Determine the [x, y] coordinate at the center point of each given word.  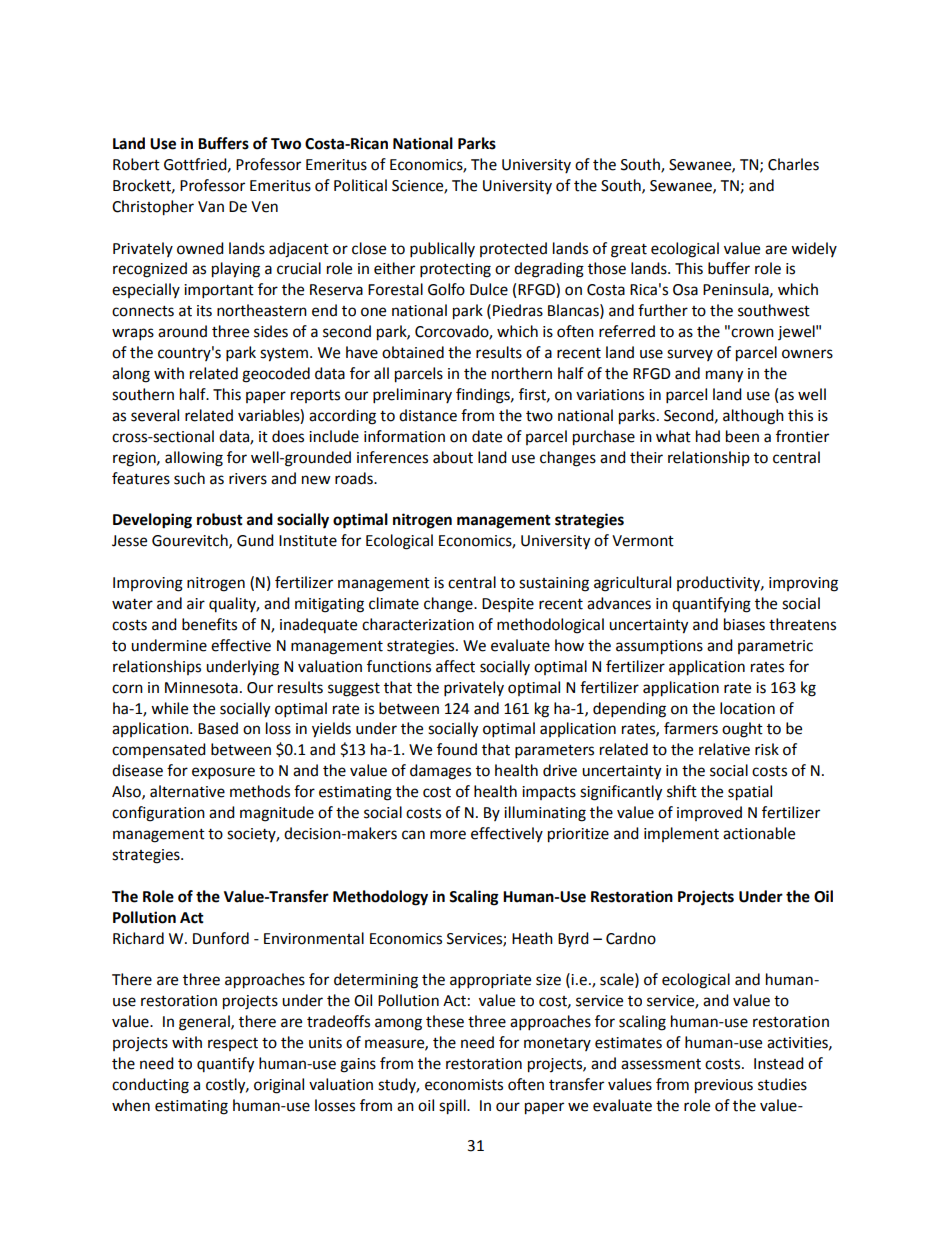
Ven [264, 207]
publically [442, 250]
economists [464, 1085]
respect [233, 1044]
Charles [793, 164]
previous [724, 1086]
